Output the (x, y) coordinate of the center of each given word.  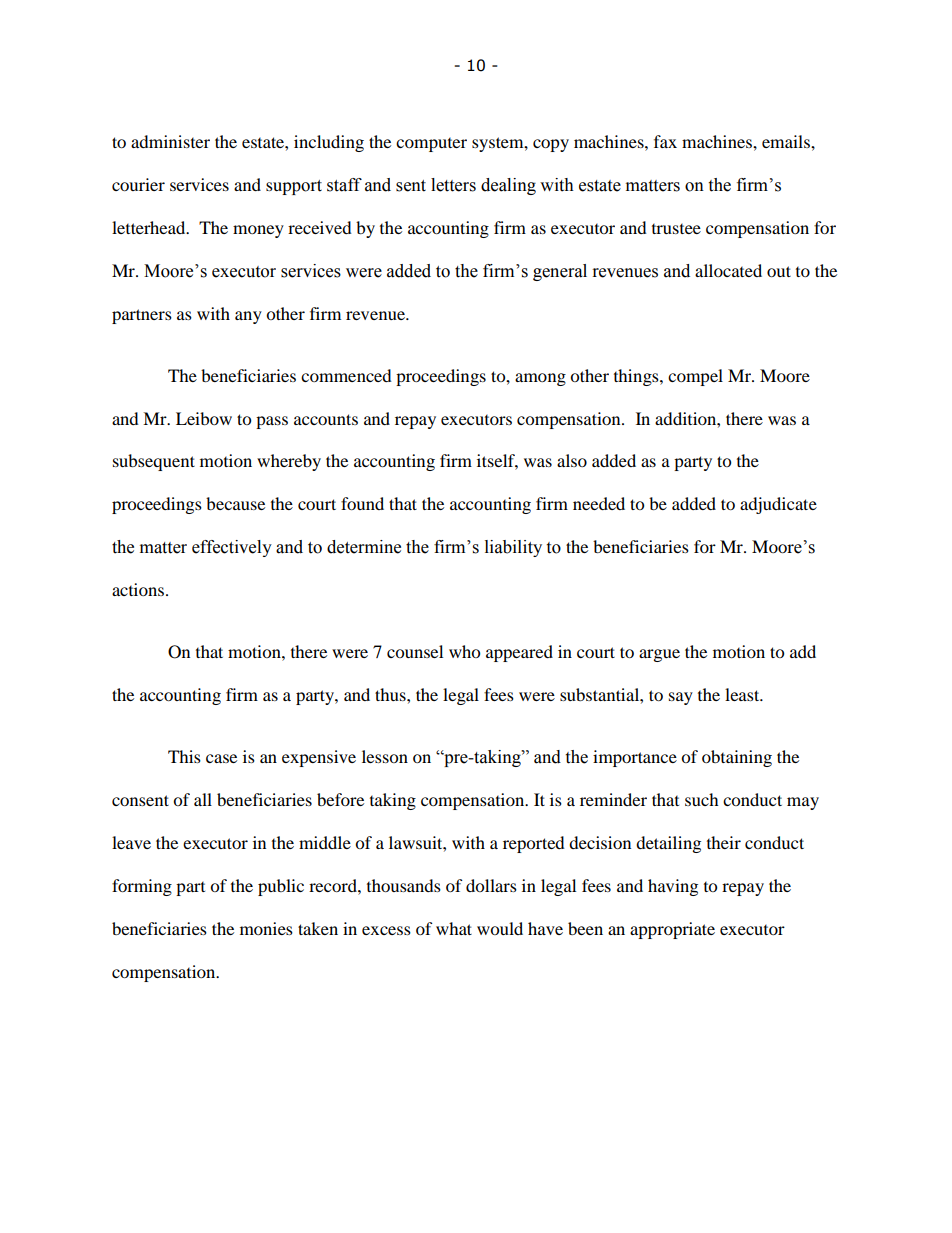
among (540, 379)
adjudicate (778, 505)
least (743, 694)
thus (391, 694)
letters (453, 185)
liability (513, 548)
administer (170, 141)
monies (266, 928)
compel (695, 377)
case (221, 758)
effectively (232, 548)
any (248, 317)
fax (665, 141)
